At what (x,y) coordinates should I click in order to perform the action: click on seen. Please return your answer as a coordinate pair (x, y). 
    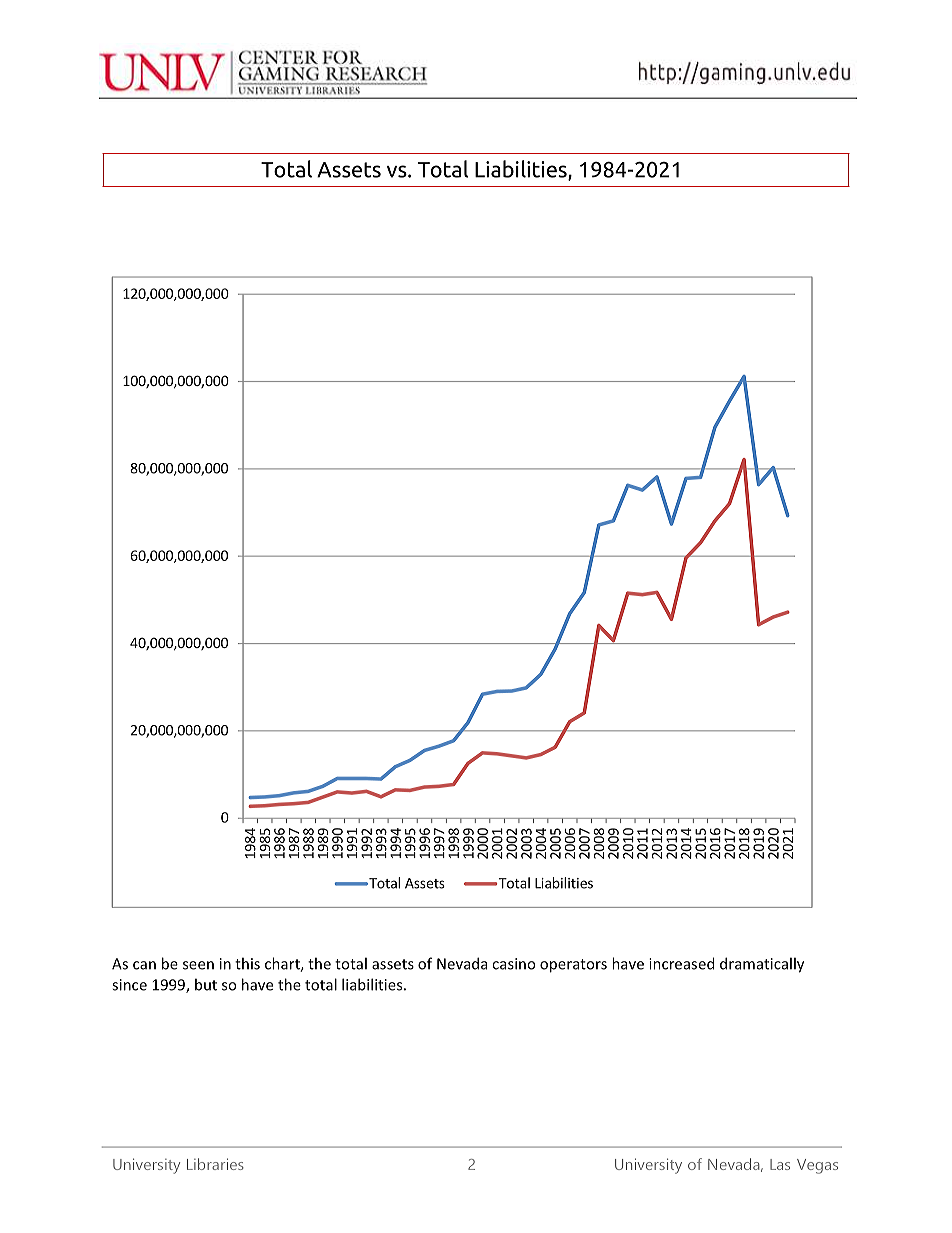
    Looking at the image, I should click on (198, 965).
